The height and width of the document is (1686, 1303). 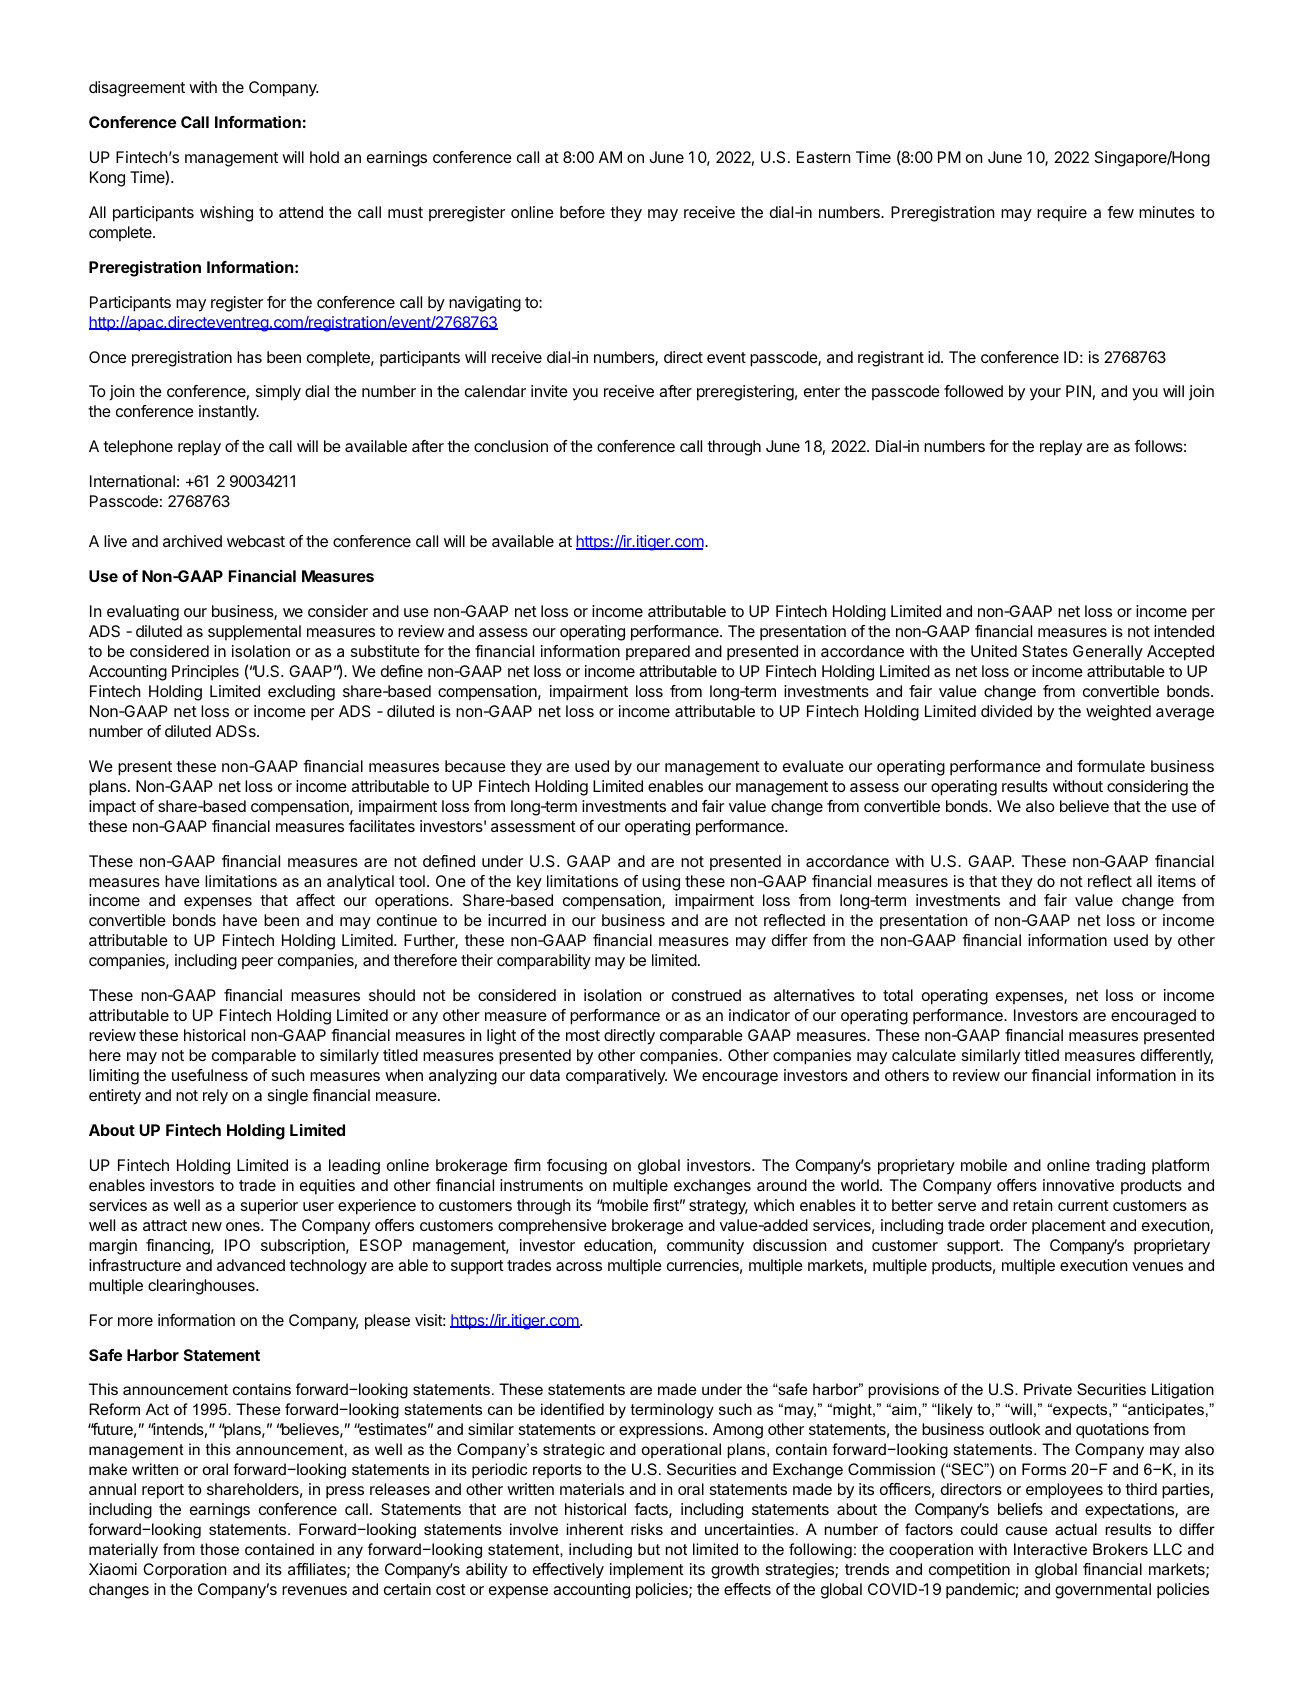 I want to click on formulate, so click(x=1111, y=766).
